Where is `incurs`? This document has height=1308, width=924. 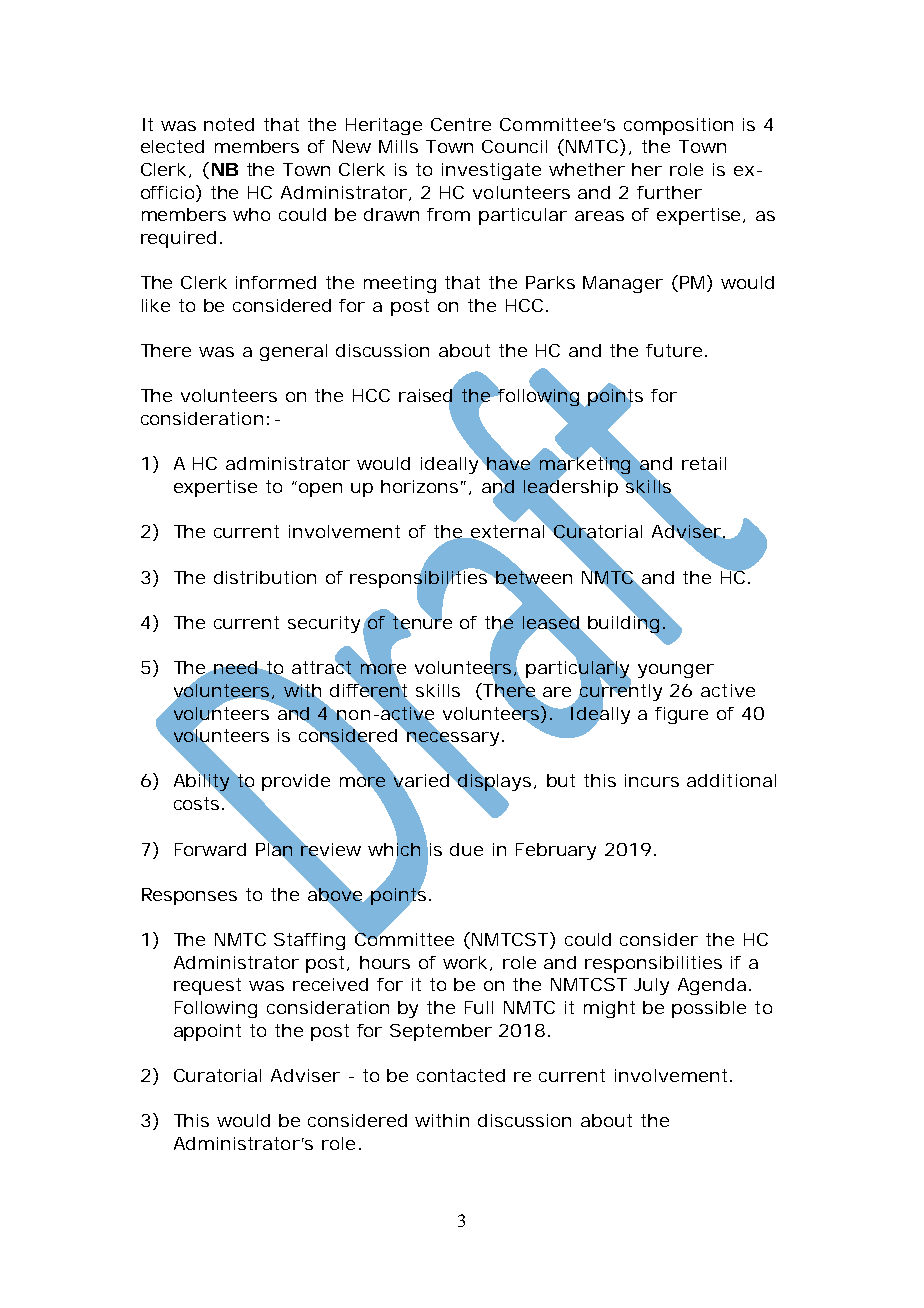 incurs is located at coordinates (652, 780).
